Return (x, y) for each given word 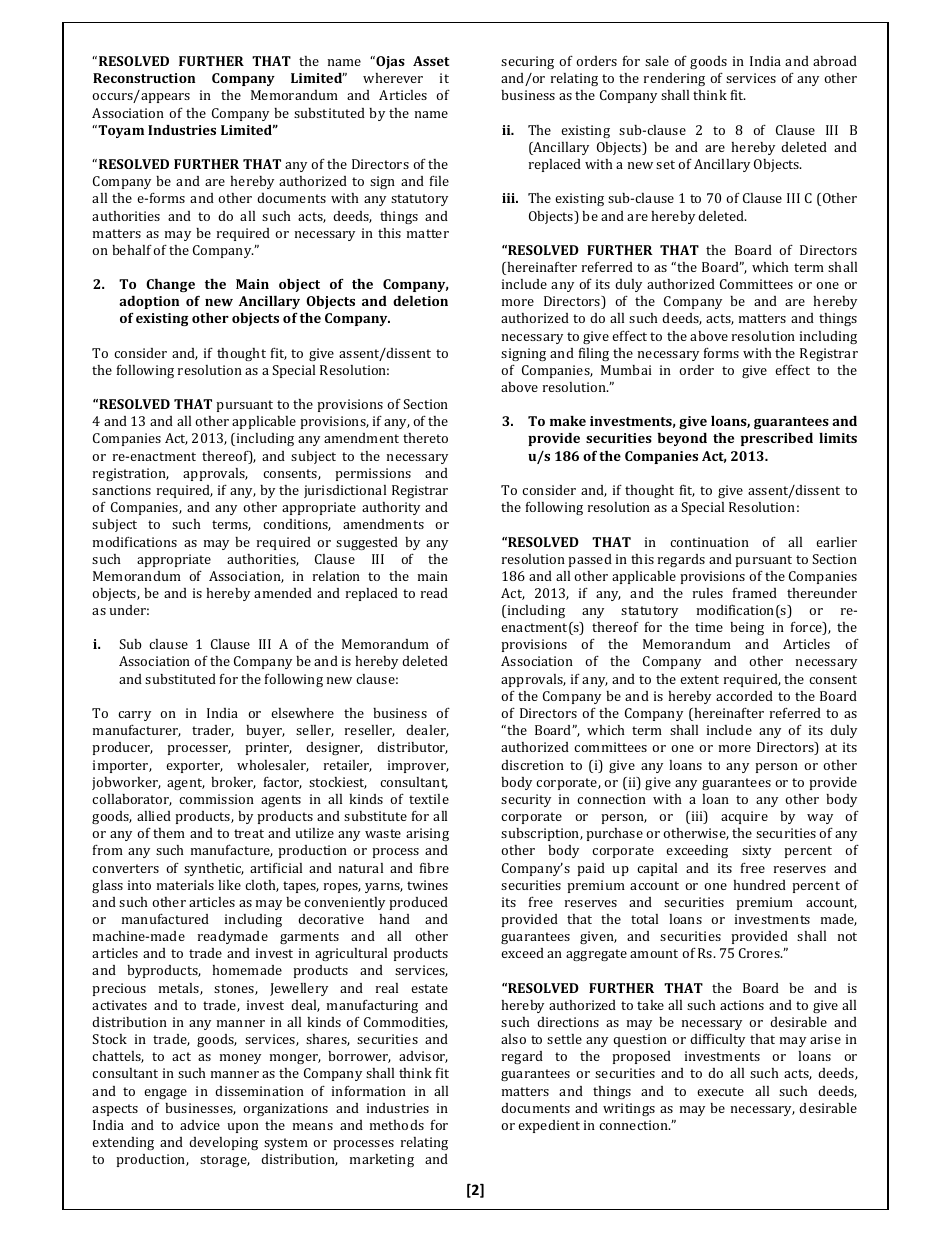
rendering (674, 79)
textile (429, 799)
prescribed (777, 439)
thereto (425, 438)
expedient (549, 1126)
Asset (431, 61)
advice (200, 1125)
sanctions (121, 490)
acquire (744, 817)
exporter (194, 767)
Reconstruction (144, 78)
